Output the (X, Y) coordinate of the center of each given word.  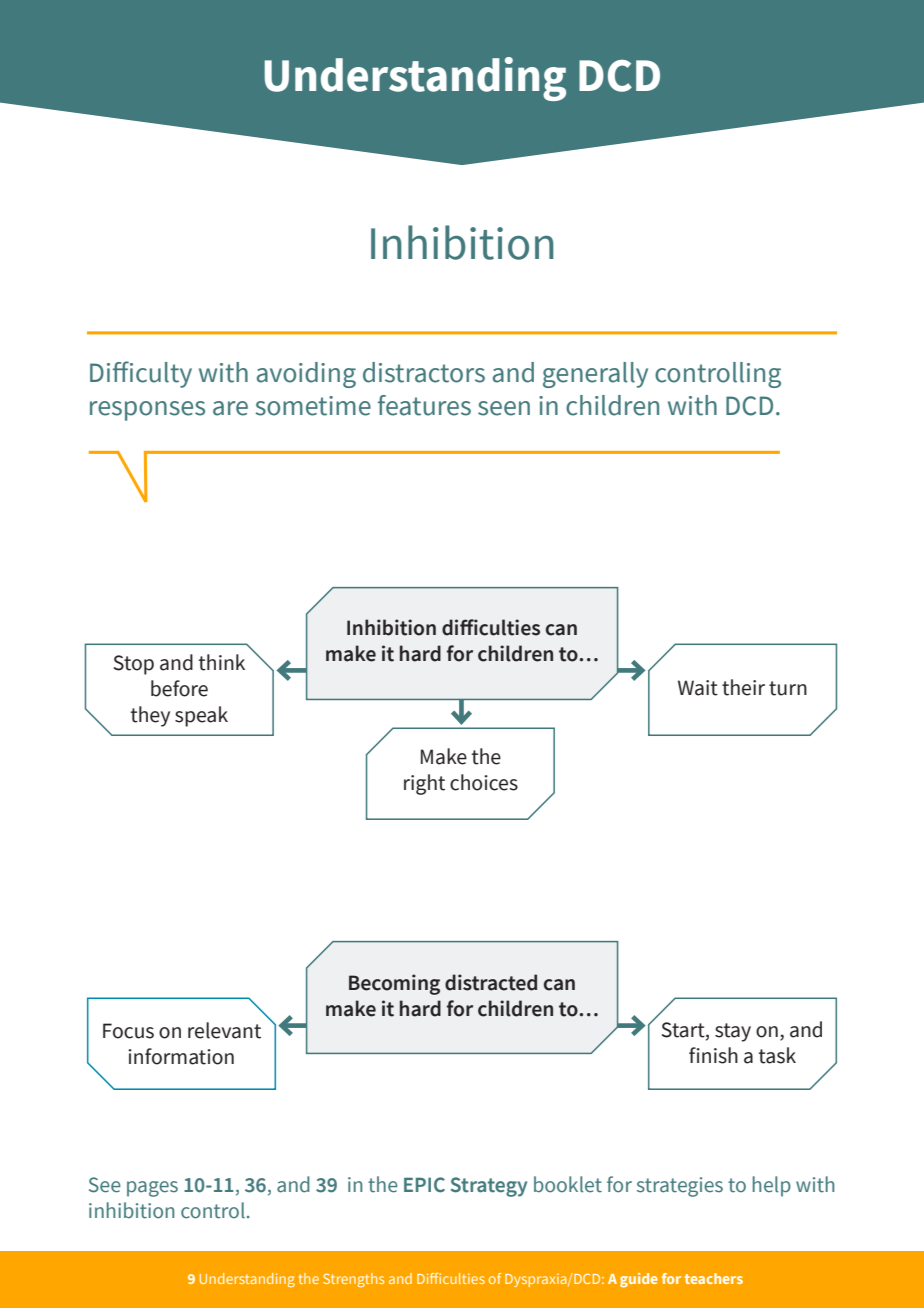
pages (152, 1189)
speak (201, 716)
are (230, 408)
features (424, 405)
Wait (698, 688)
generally (595, 375)
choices (484, 782)
